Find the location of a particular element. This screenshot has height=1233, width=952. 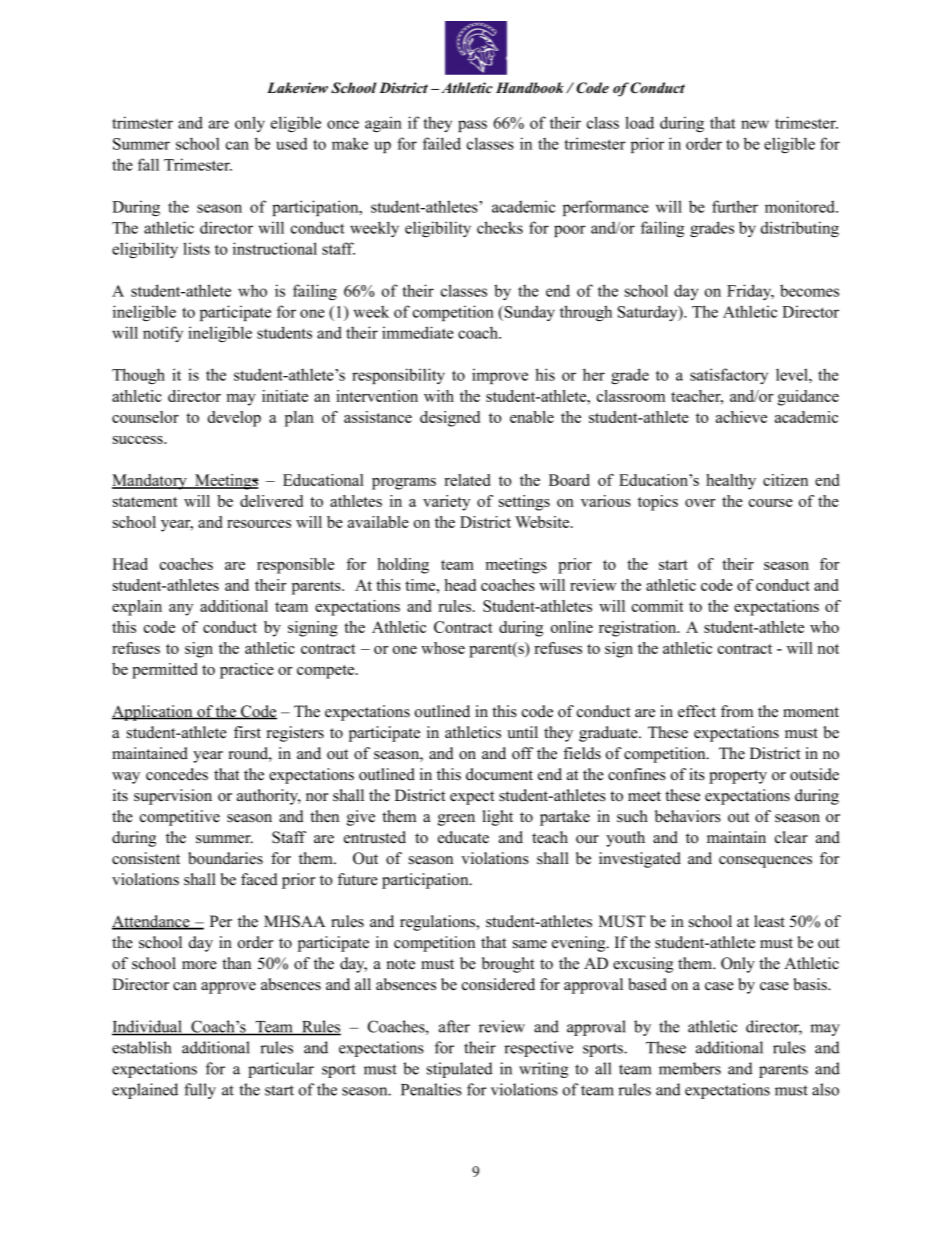

fully is located at coordinates (200, 1091).
